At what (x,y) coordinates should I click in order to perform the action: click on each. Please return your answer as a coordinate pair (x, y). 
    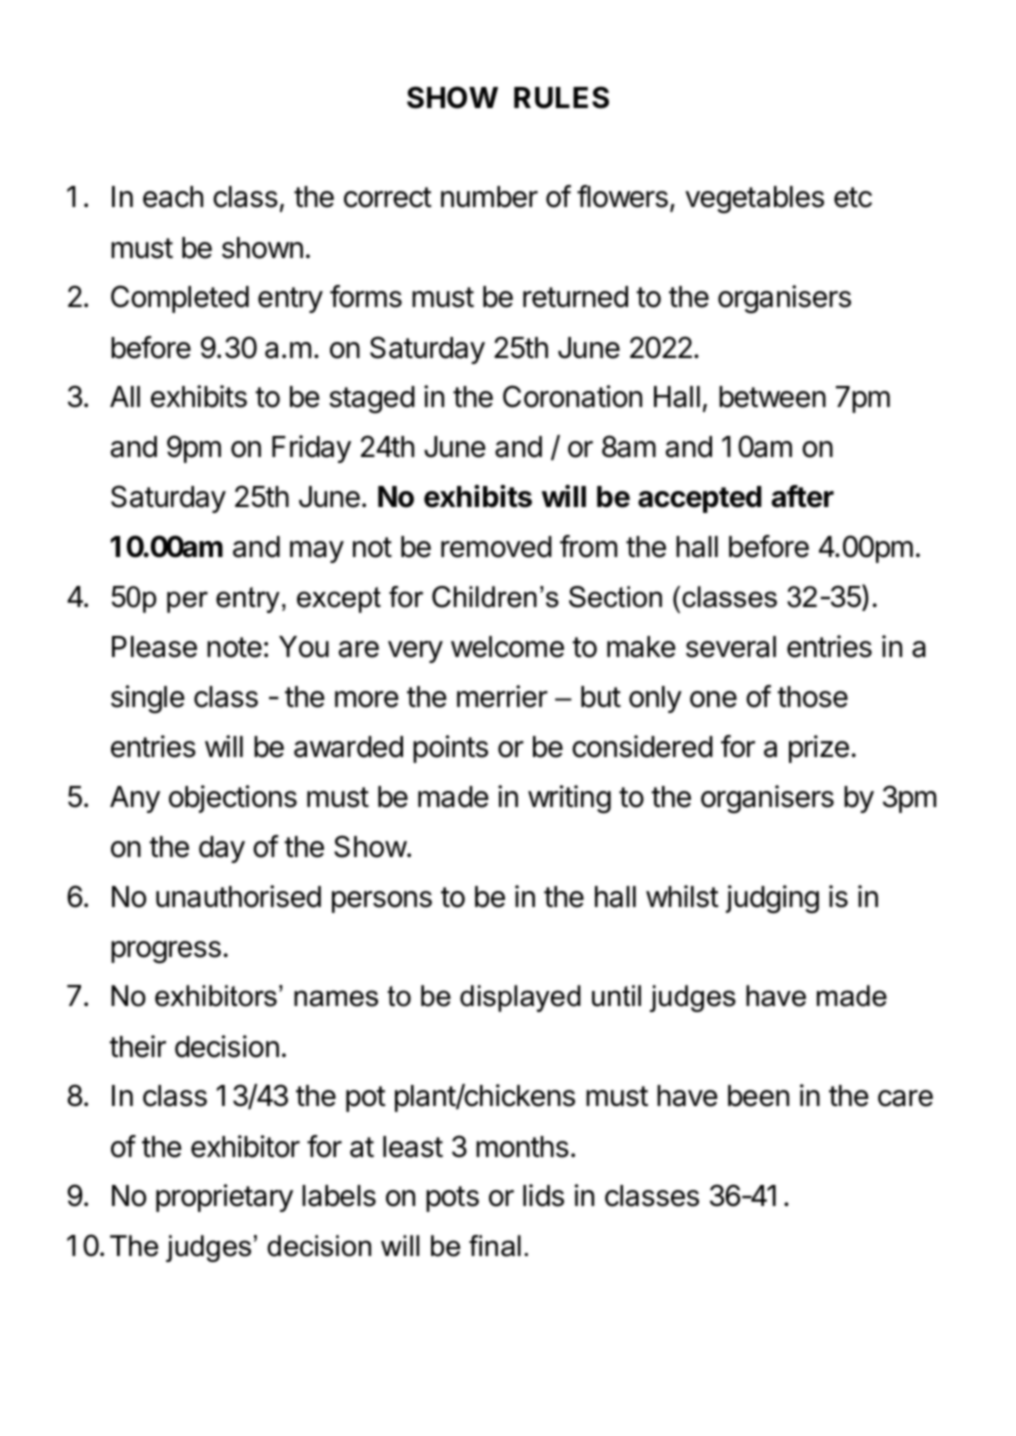
    Looking at the image, I should click on (173, 197).
